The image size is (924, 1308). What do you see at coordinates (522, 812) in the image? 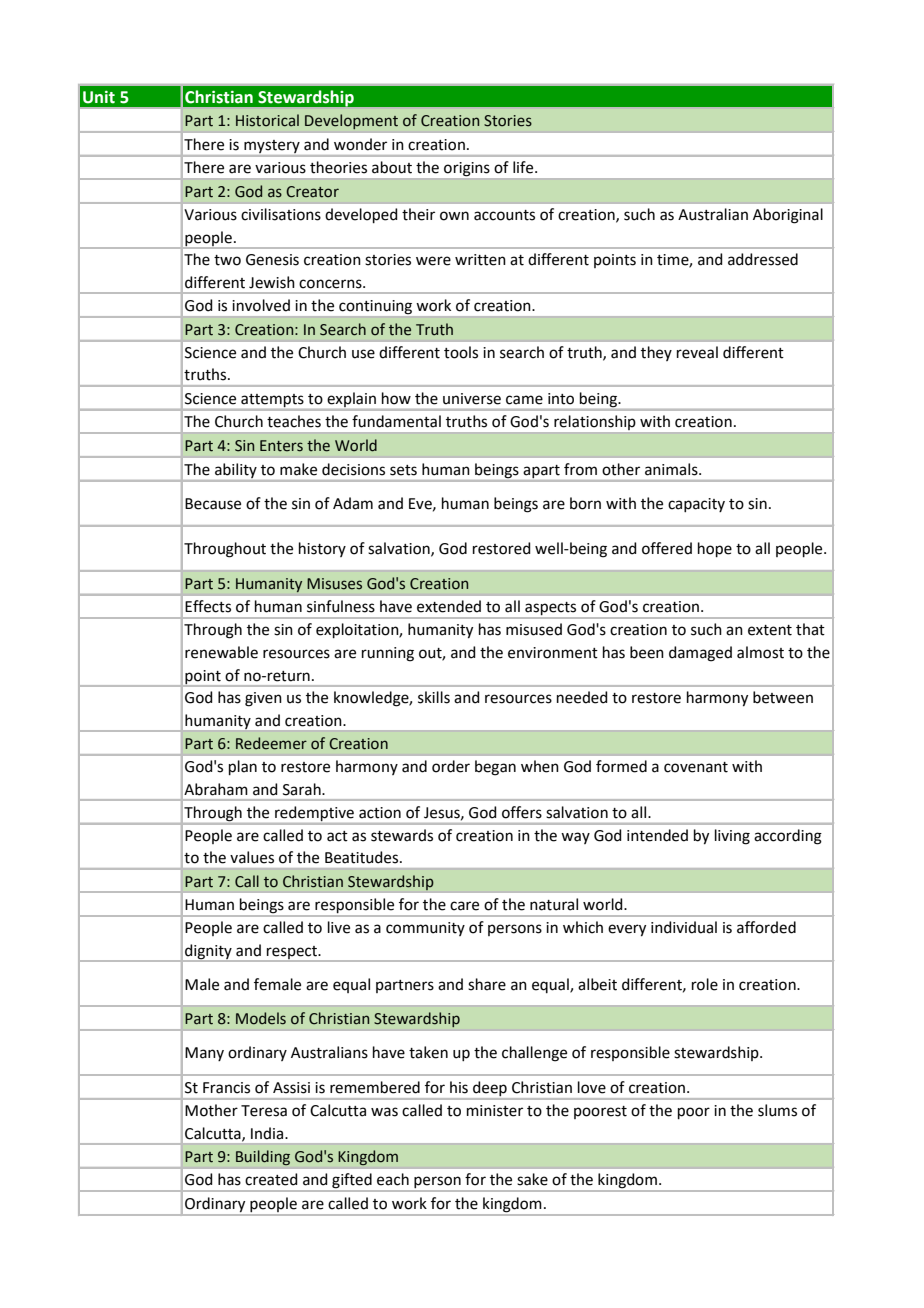
I see `offers` at bounding box center [522, 812].
